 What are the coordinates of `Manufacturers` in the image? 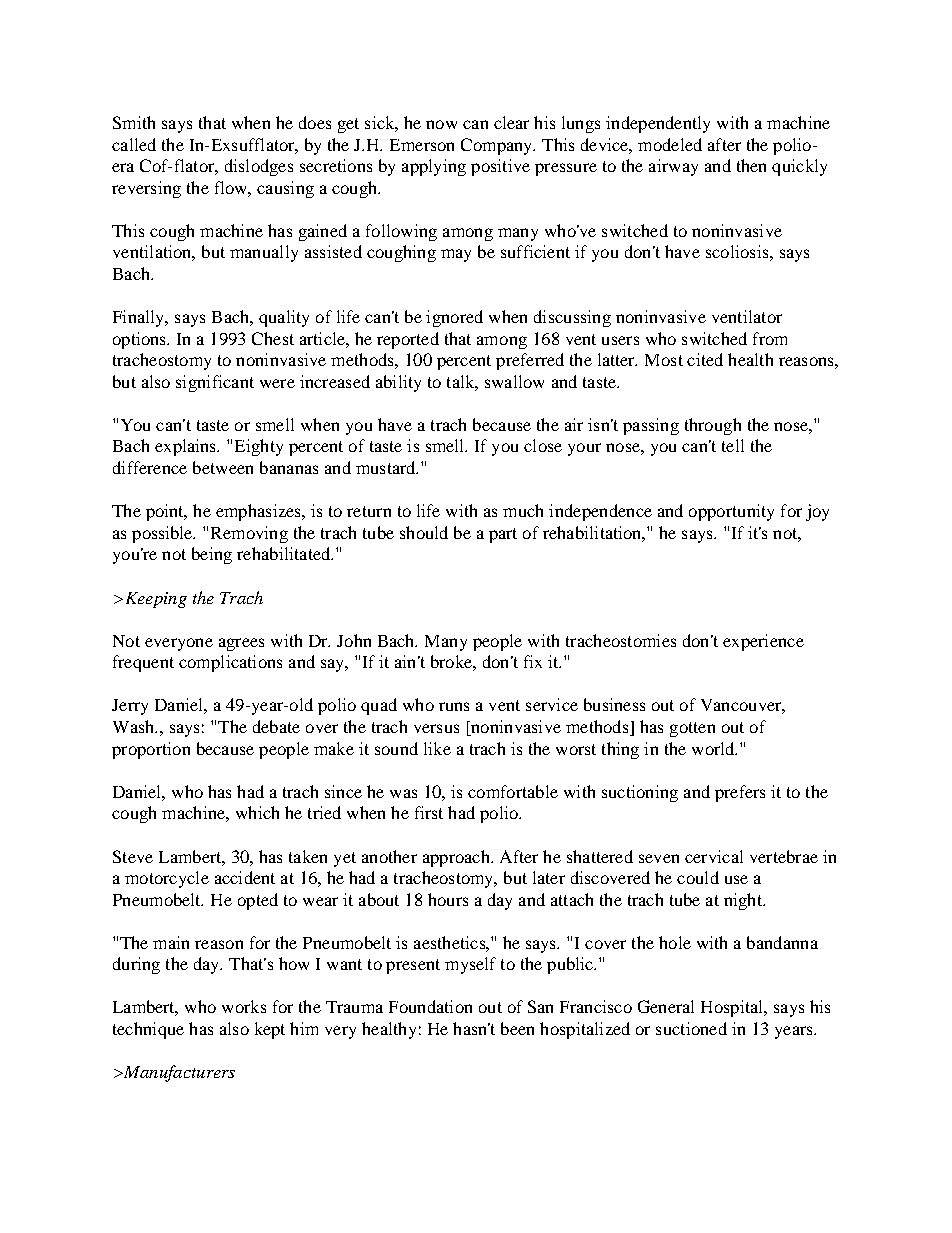 It's located at (178, 1073).
